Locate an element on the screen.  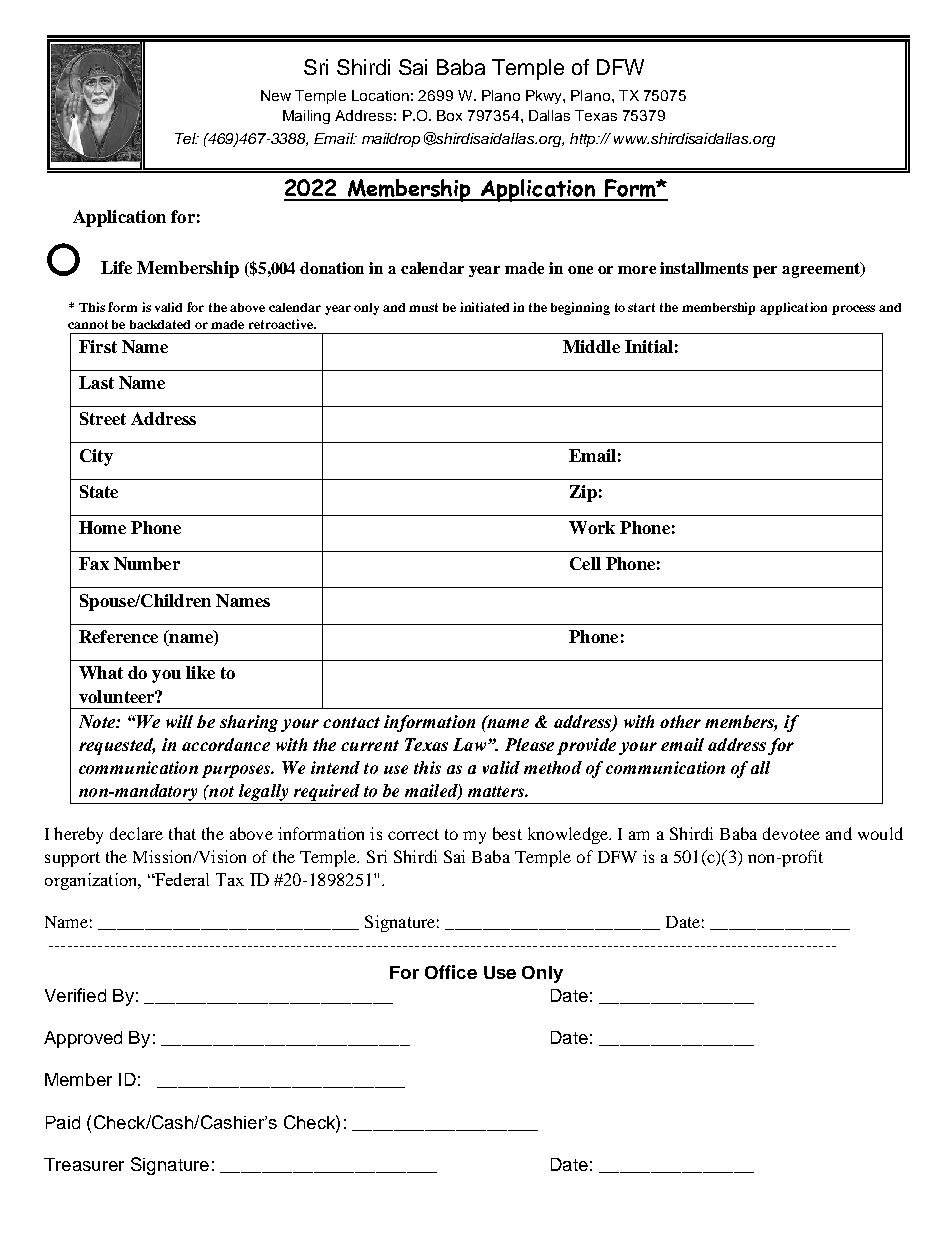
process is located at coordinates (853, 310).
